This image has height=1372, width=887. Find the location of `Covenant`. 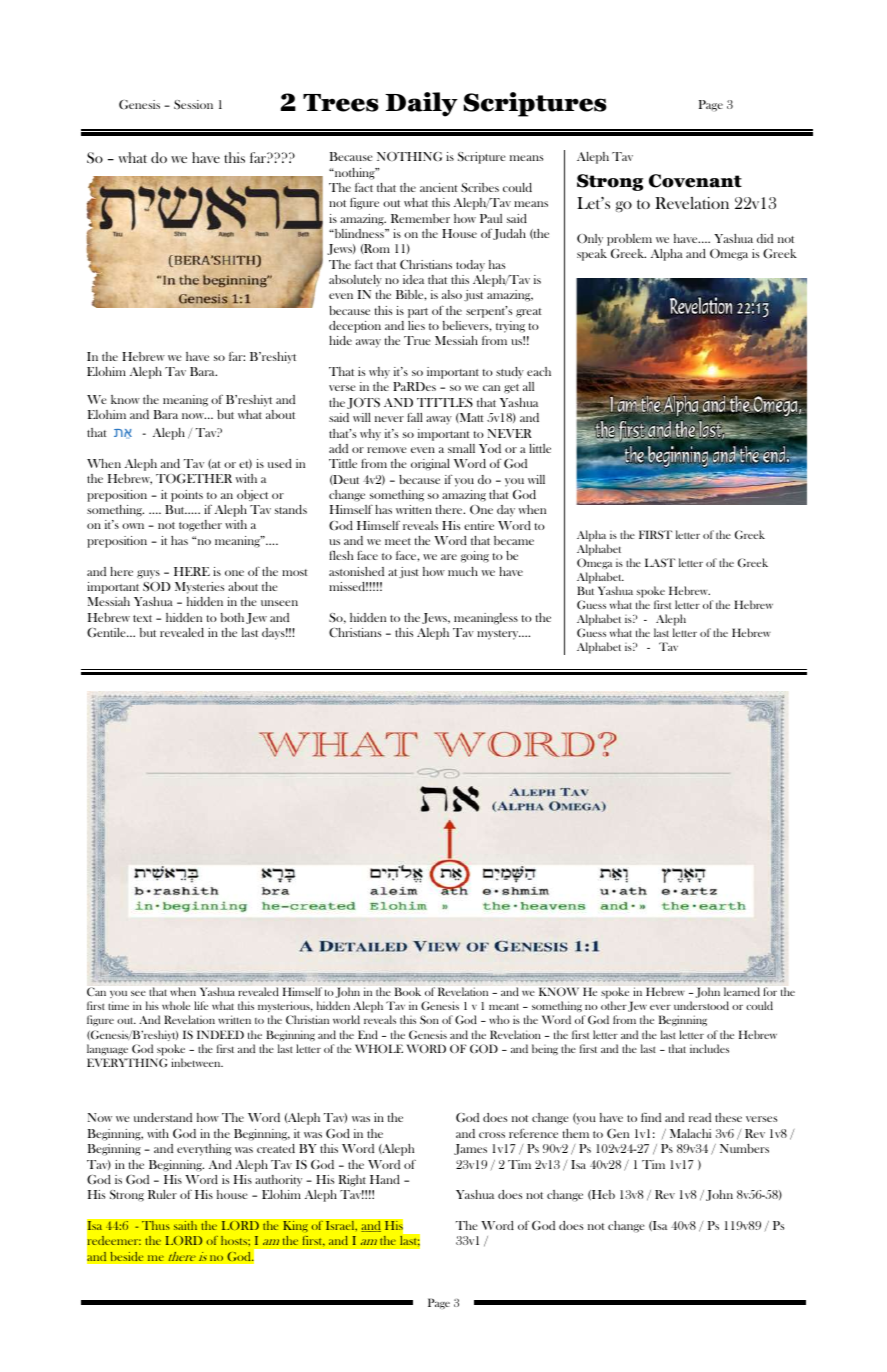

Covenant is located at coordinates (695, 181).
